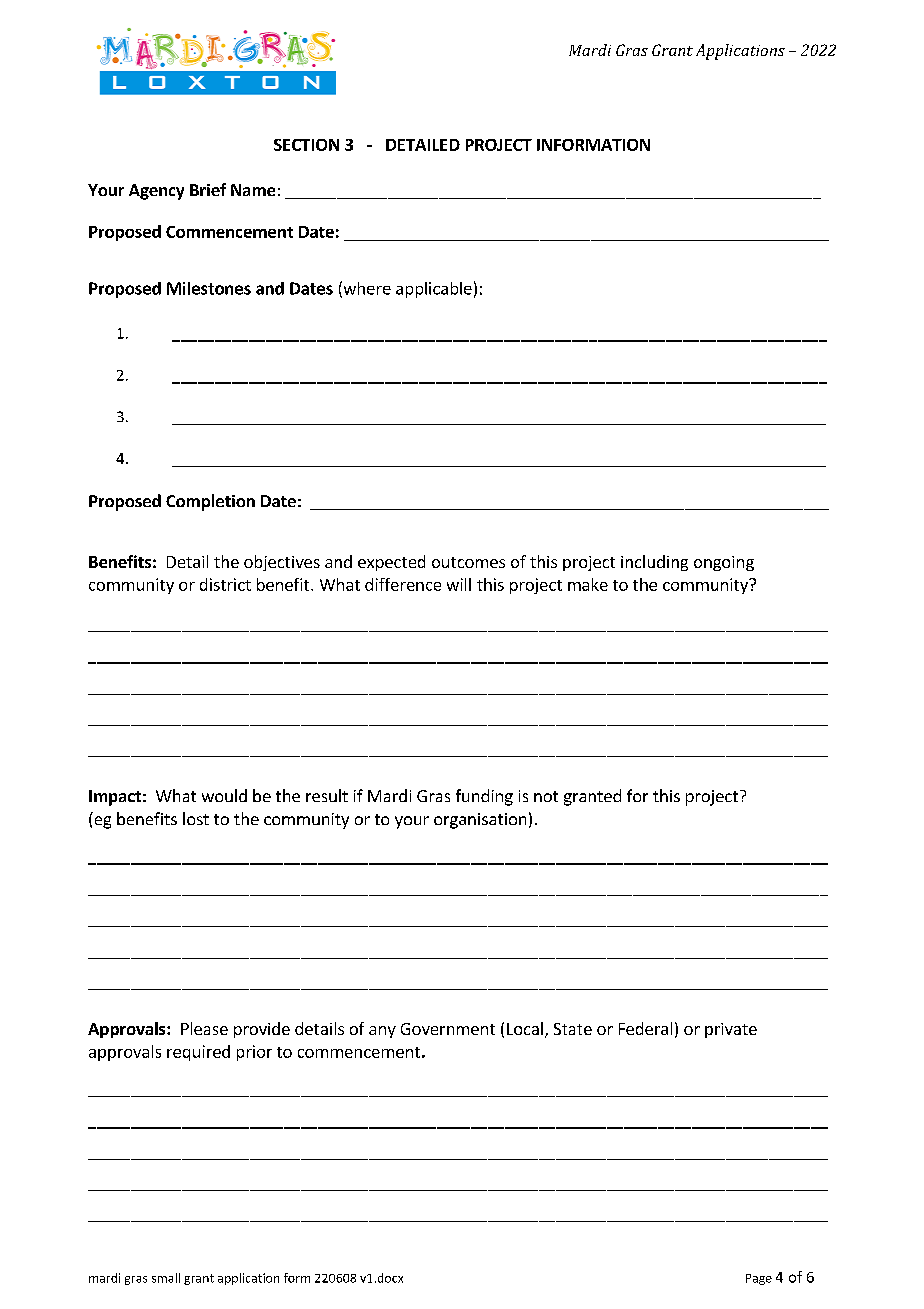 The width and height of the screenshot is (924, 1309). What do you see at coordinates (434, 290) in the screenshot?
I see `applicable` at bounding box center [434, 290].
